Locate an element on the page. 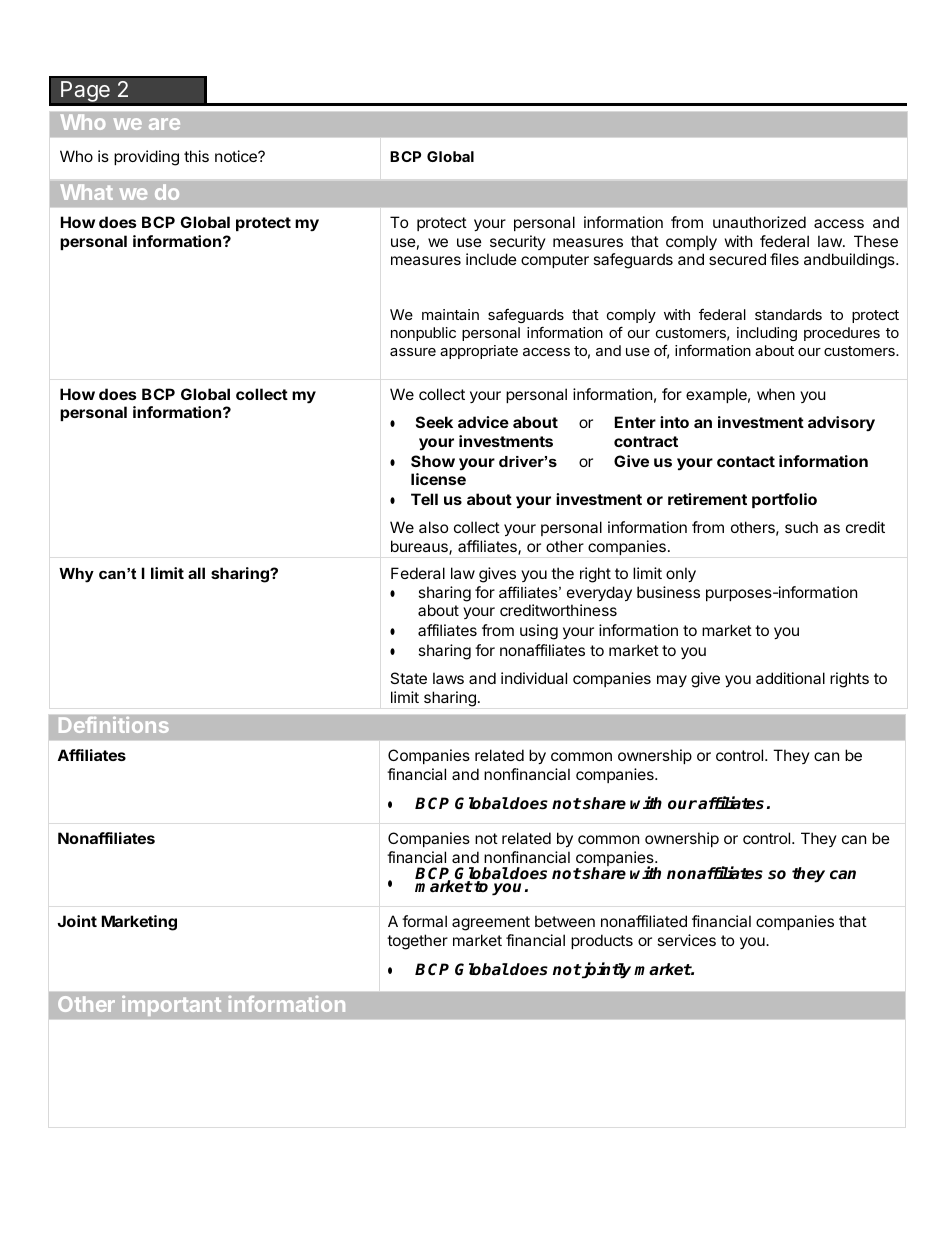 The width and height of the document is (952, 1233). services is located at coordinates (687, 940).
